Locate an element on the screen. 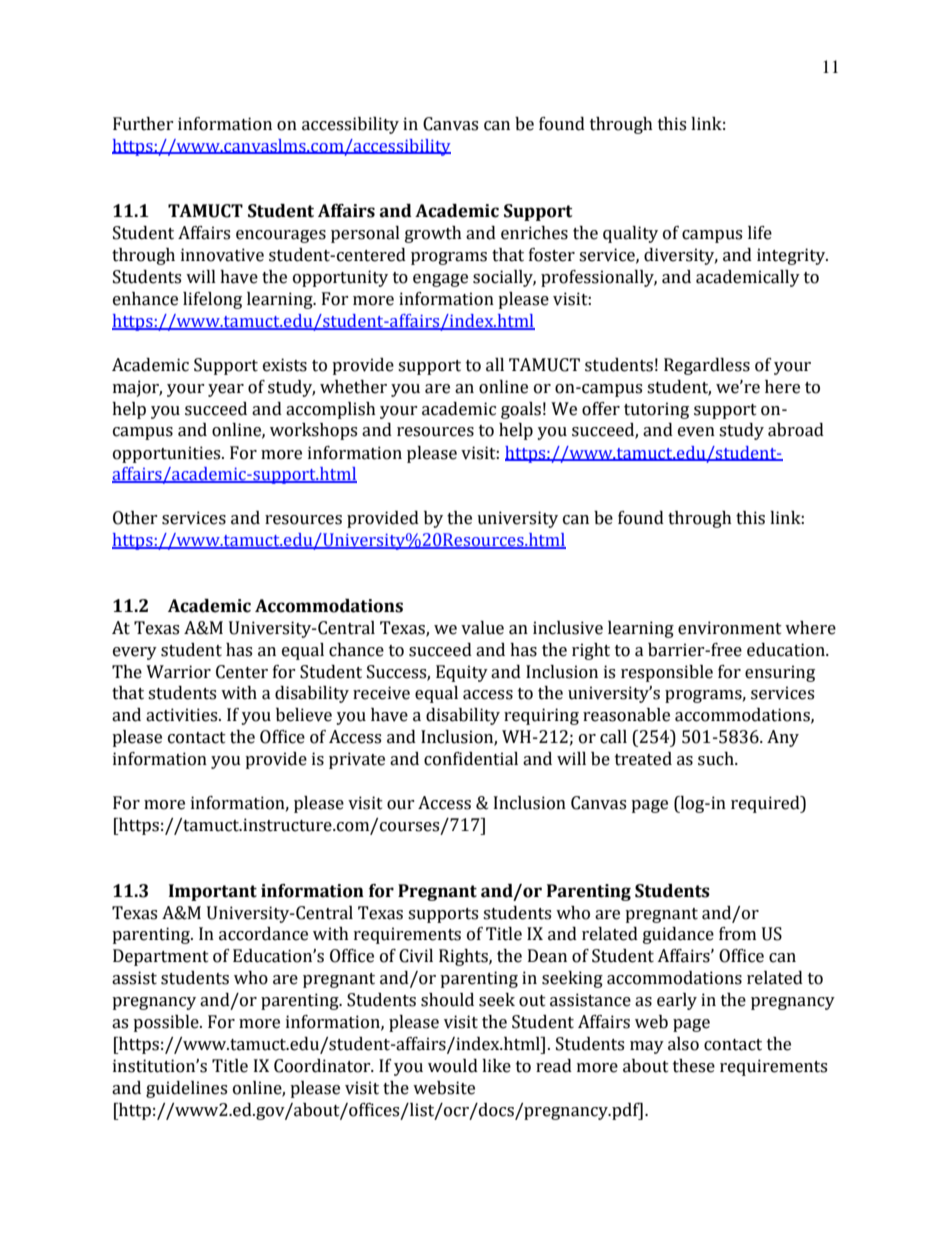  Warrior is located at coordinates (178, 672).
